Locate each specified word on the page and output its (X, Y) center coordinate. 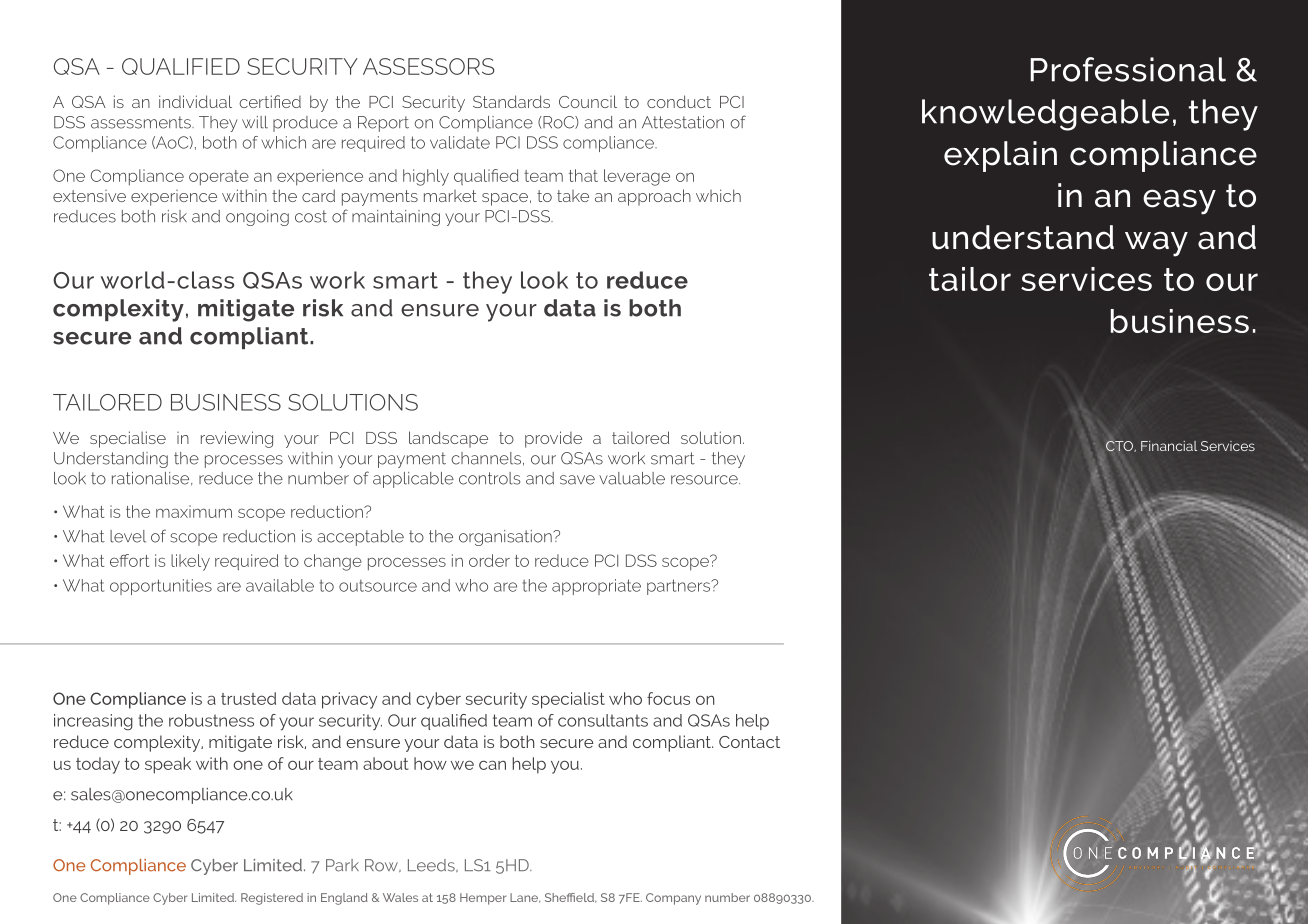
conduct (679, 101)
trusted (248, 698)
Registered (272, 899)
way (1156, 244)
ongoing (257, 218)
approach (654, 197)
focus (668, 698)
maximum (194, 511)
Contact (749, 742)
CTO (1121, 446)
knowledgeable (1045, 115)
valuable (632, 478)
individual (195, 101)
